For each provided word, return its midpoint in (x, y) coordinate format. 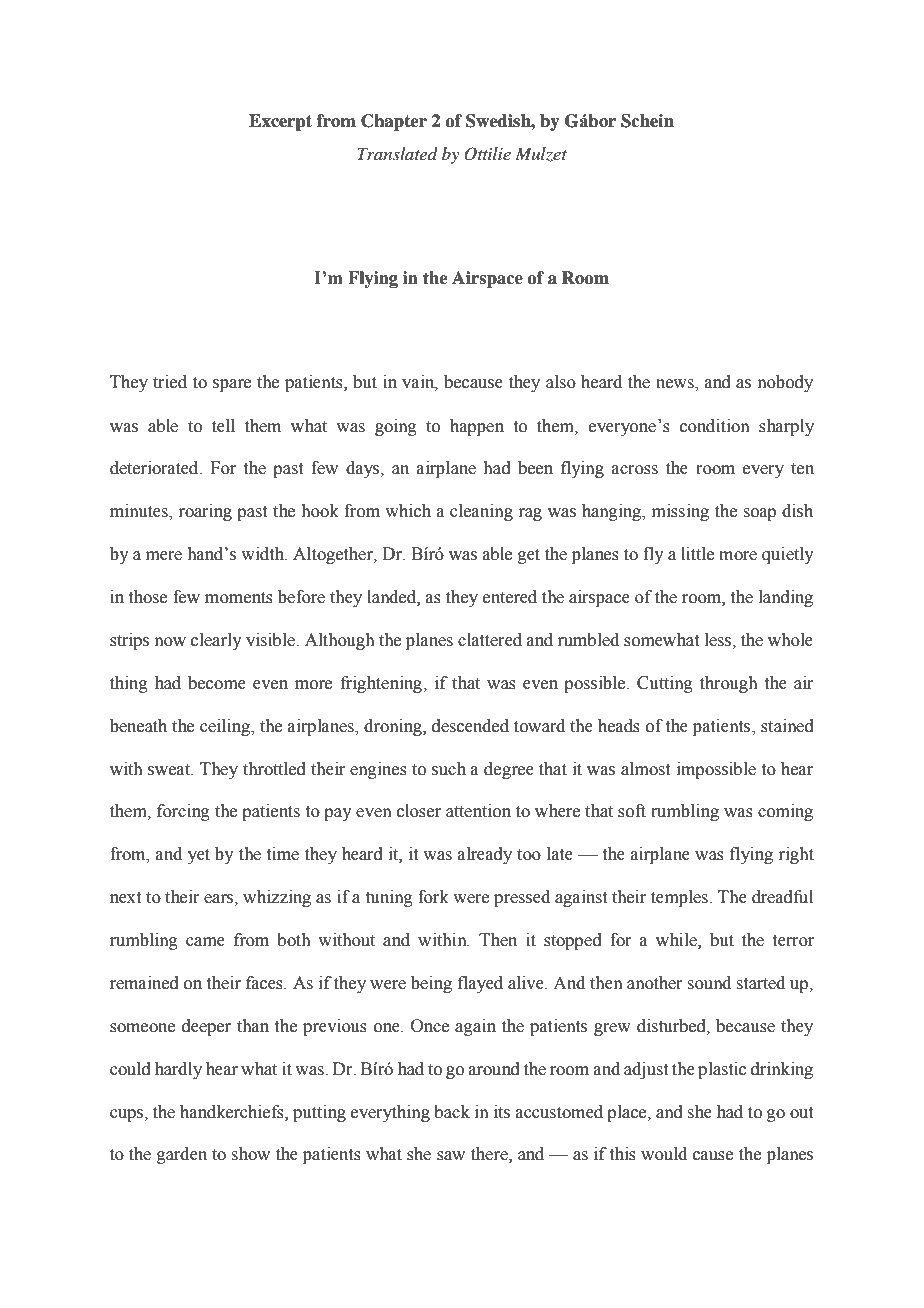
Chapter (394, 122)
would (664, 1154)
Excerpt (280, 122)
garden (182, 1155)
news (676, 385)
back (452, 1112)
